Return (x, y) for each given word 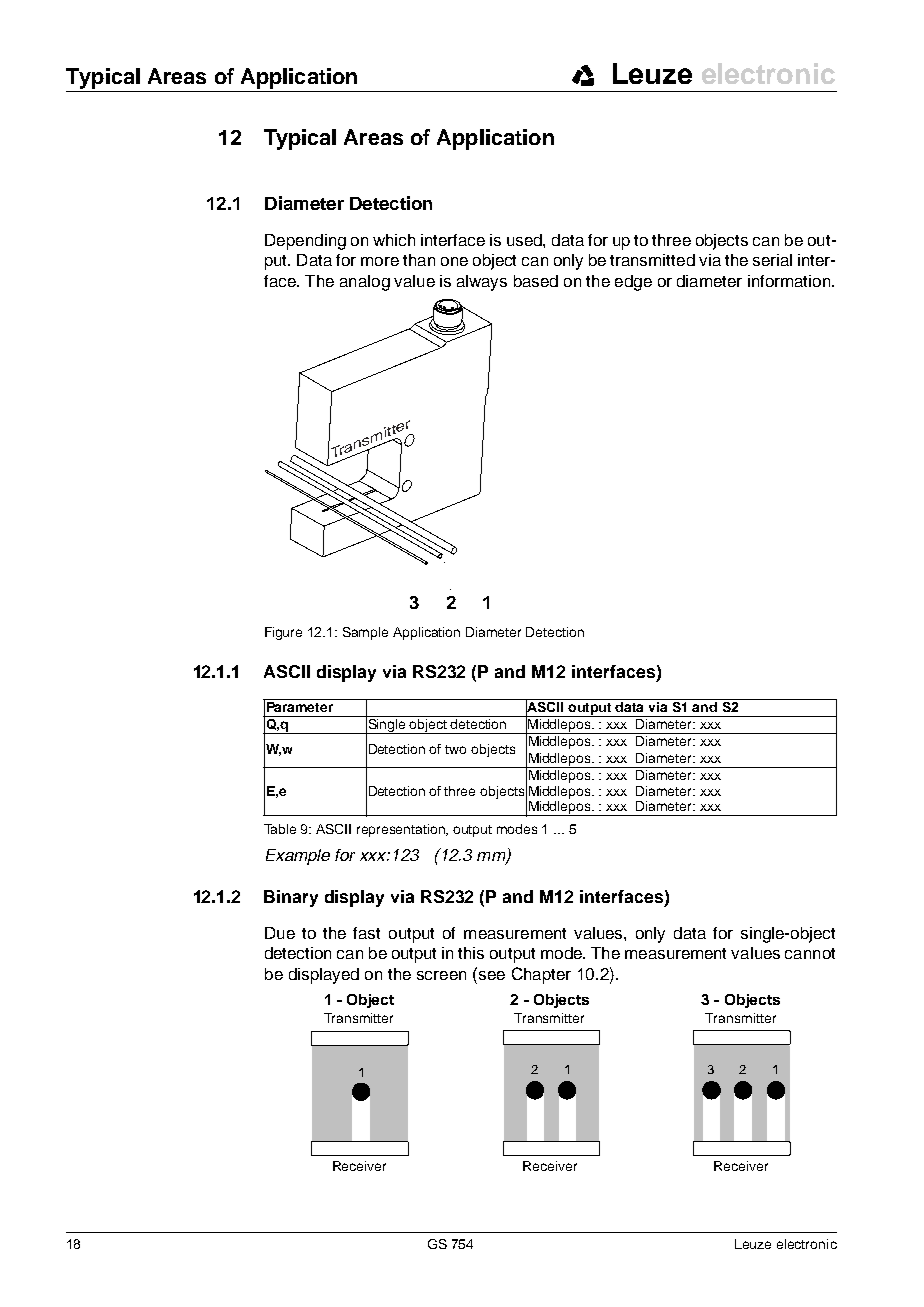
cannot (810, 953)
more (380, 261)
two (455, 749)
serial (772, 260)
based (536, 281)
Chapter (541, 975)
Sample (365, 633)
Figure (283, 633)
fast (366, 933)
